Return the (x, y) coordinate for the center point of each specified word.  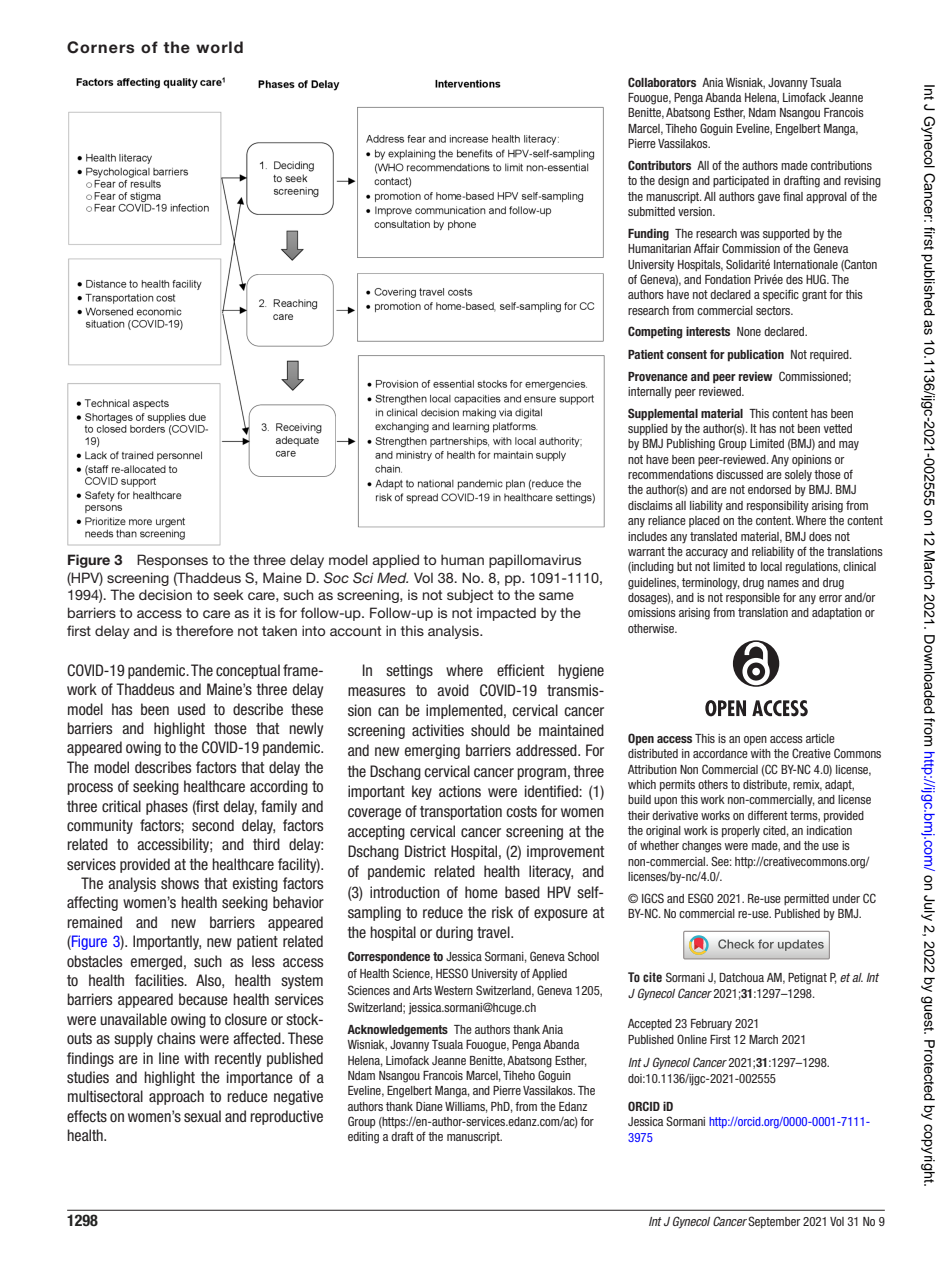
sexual (202, 1116)
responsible (753, 599)
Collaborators (662, 82)
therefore (204, 630)
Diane (429, 1106)
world (219, 47)
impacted (506, 614)
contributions (841, 165)
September (774, 1222)
